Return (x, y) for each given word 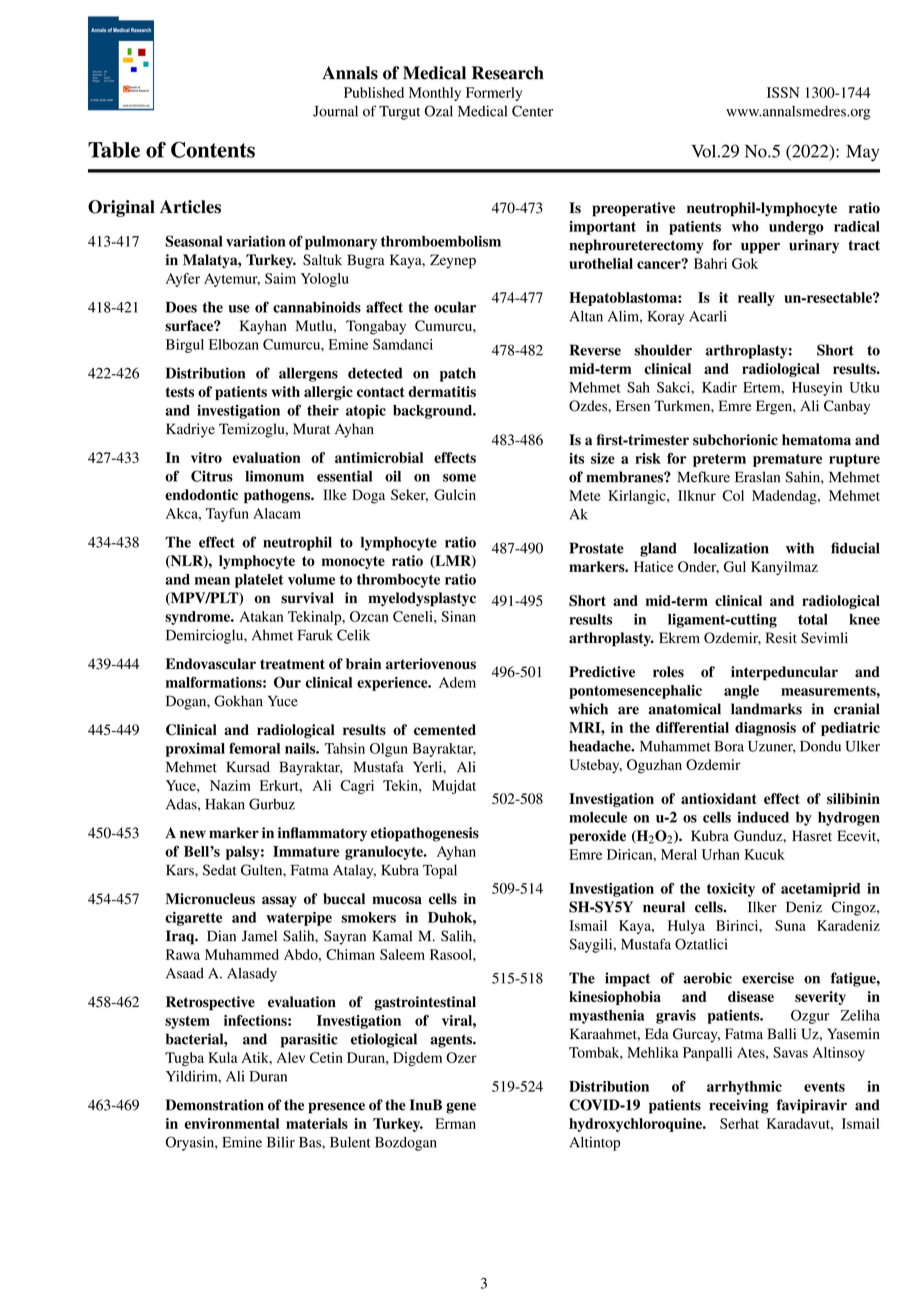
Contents (213, 149)
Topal (440, 871)
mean (212, 581)
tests (180, 392)
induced (763, 817)
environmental (231, 1123)
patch (458, 374)
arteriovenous (431, 664)
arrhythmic (744, 1088)
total (813, 619)
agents (452, 1041)
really (756, 299)
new (193, 834)
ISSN (783, 92)
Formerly (494, 94)
